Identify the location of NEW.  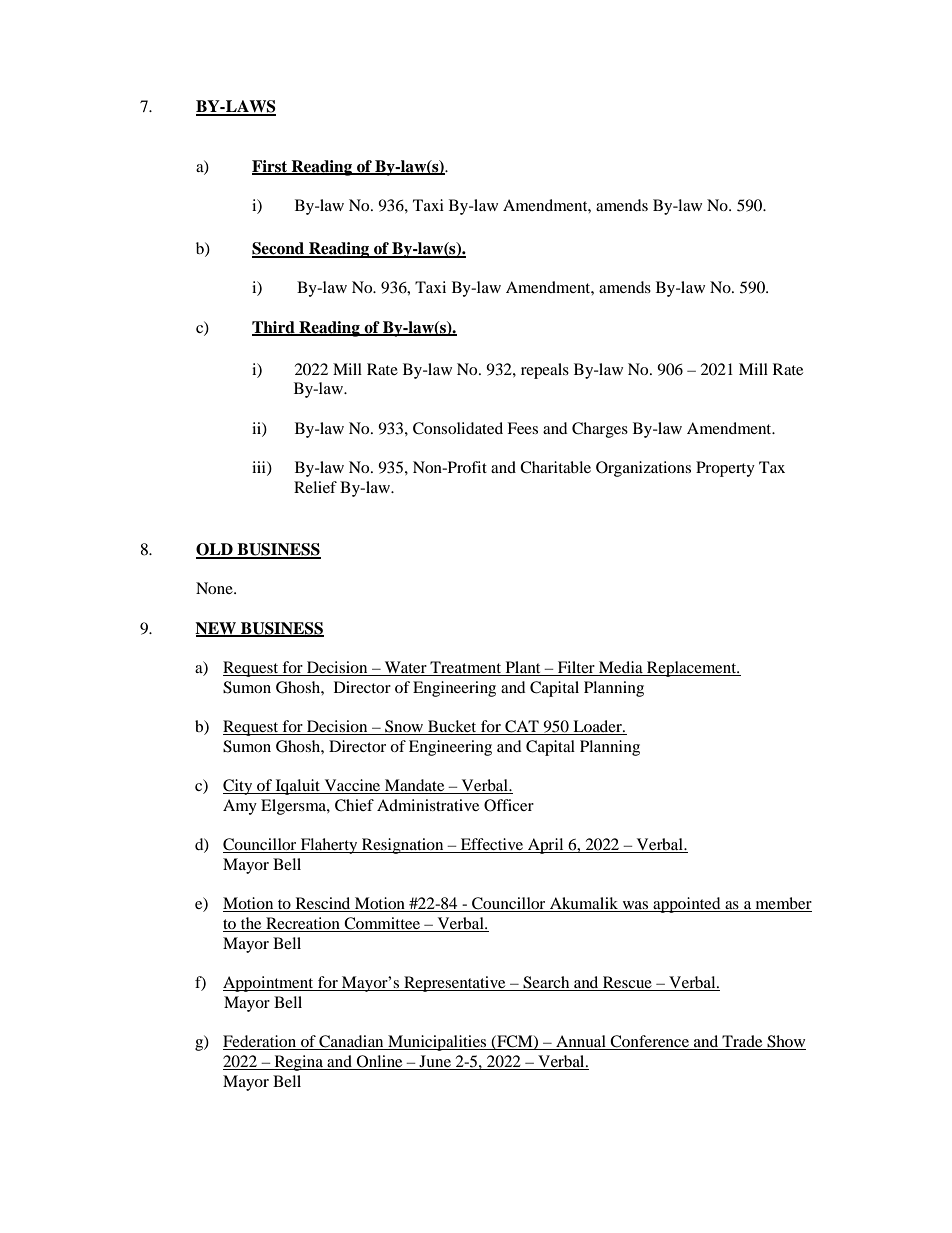
(217, 629).
